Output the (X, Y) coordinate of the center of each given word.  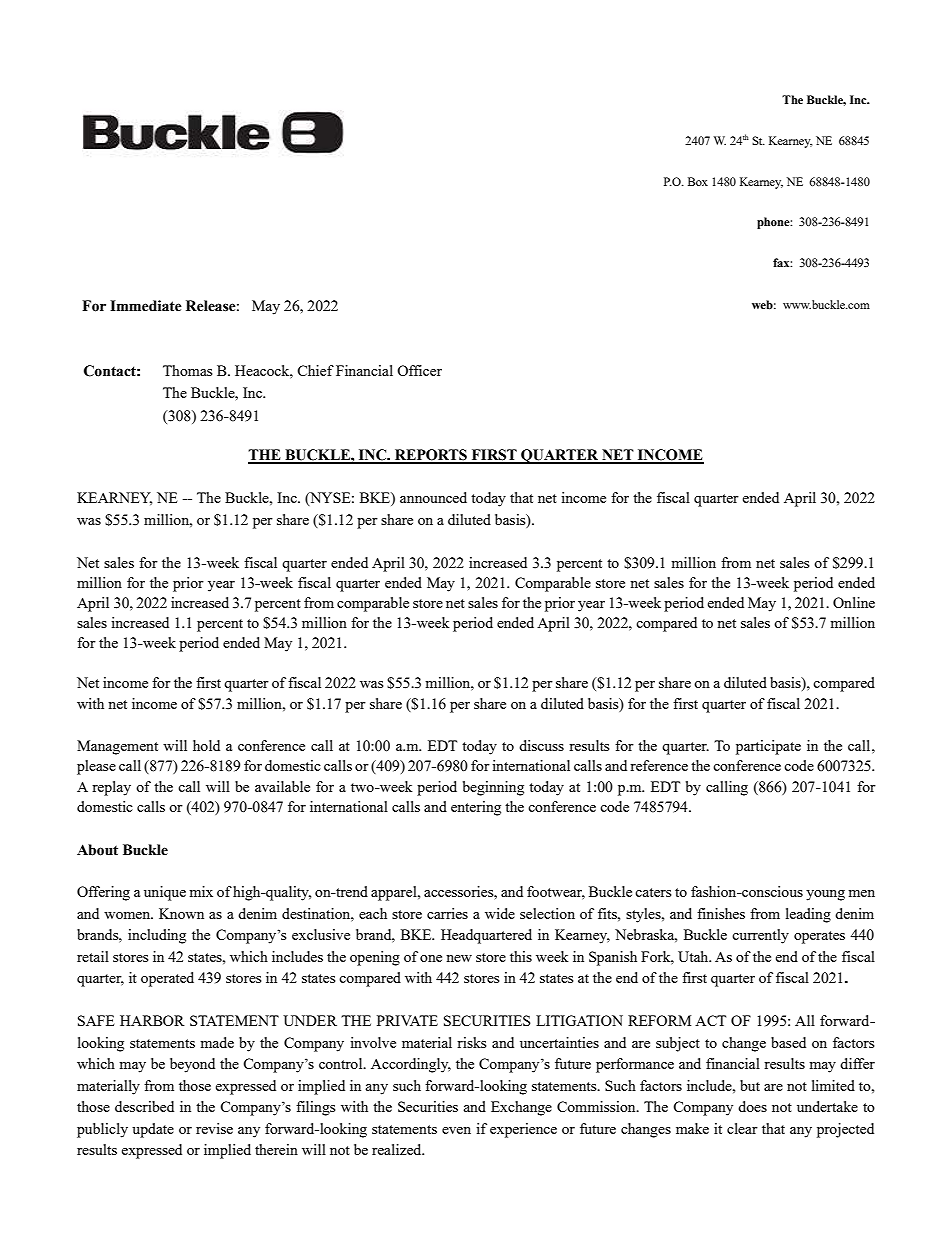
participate (768, 747)
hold (206, 745)
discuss (541, 745)
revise (214, 1128)
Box (698, 181)
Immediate (146, 306)
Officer (419, 370)
